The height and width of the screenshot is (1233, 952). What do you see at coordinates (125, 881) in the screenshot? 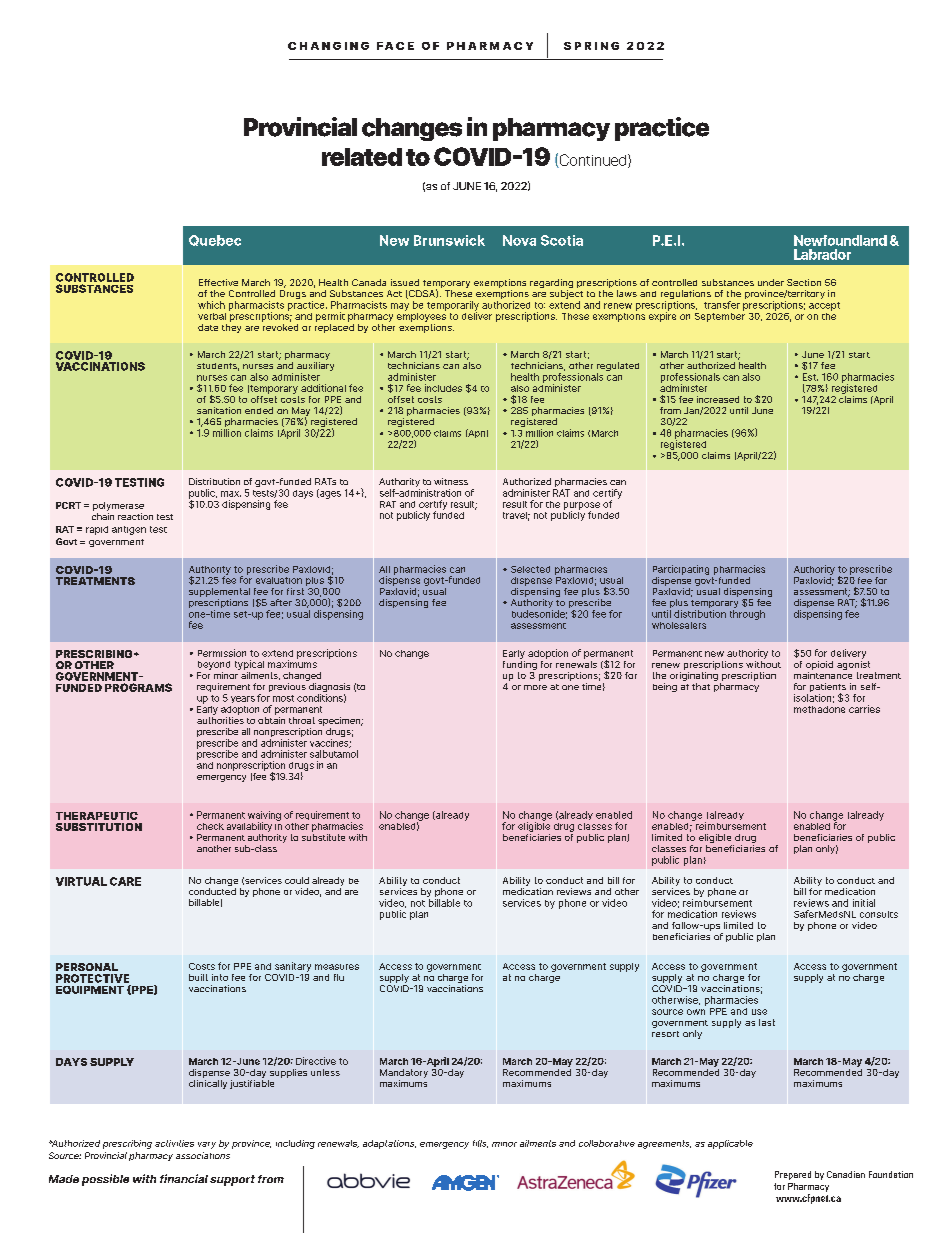
I see `CARE` at bounding box center [125, 881].
